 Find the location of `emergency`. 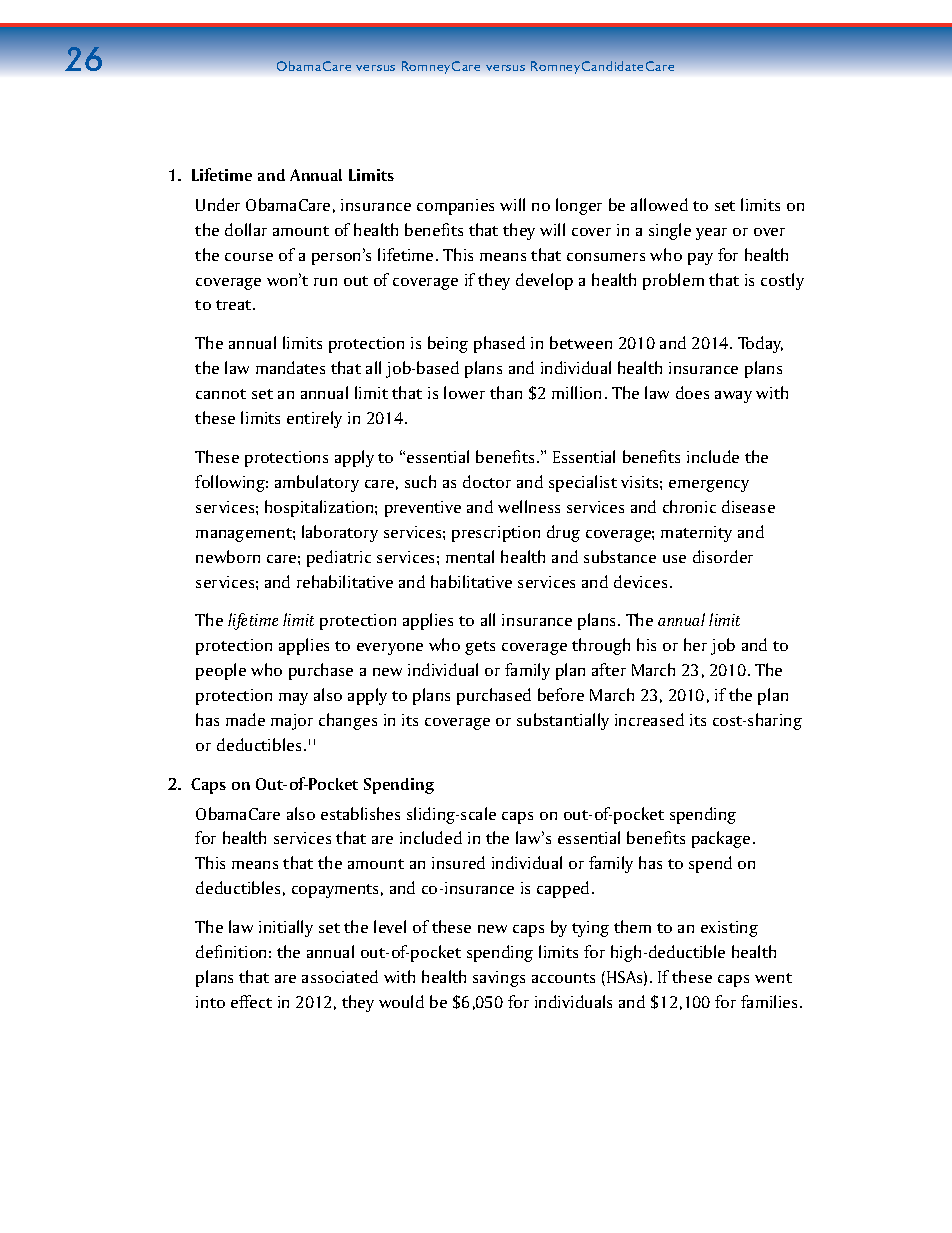

emergency is located at coordinates (709, 486).
